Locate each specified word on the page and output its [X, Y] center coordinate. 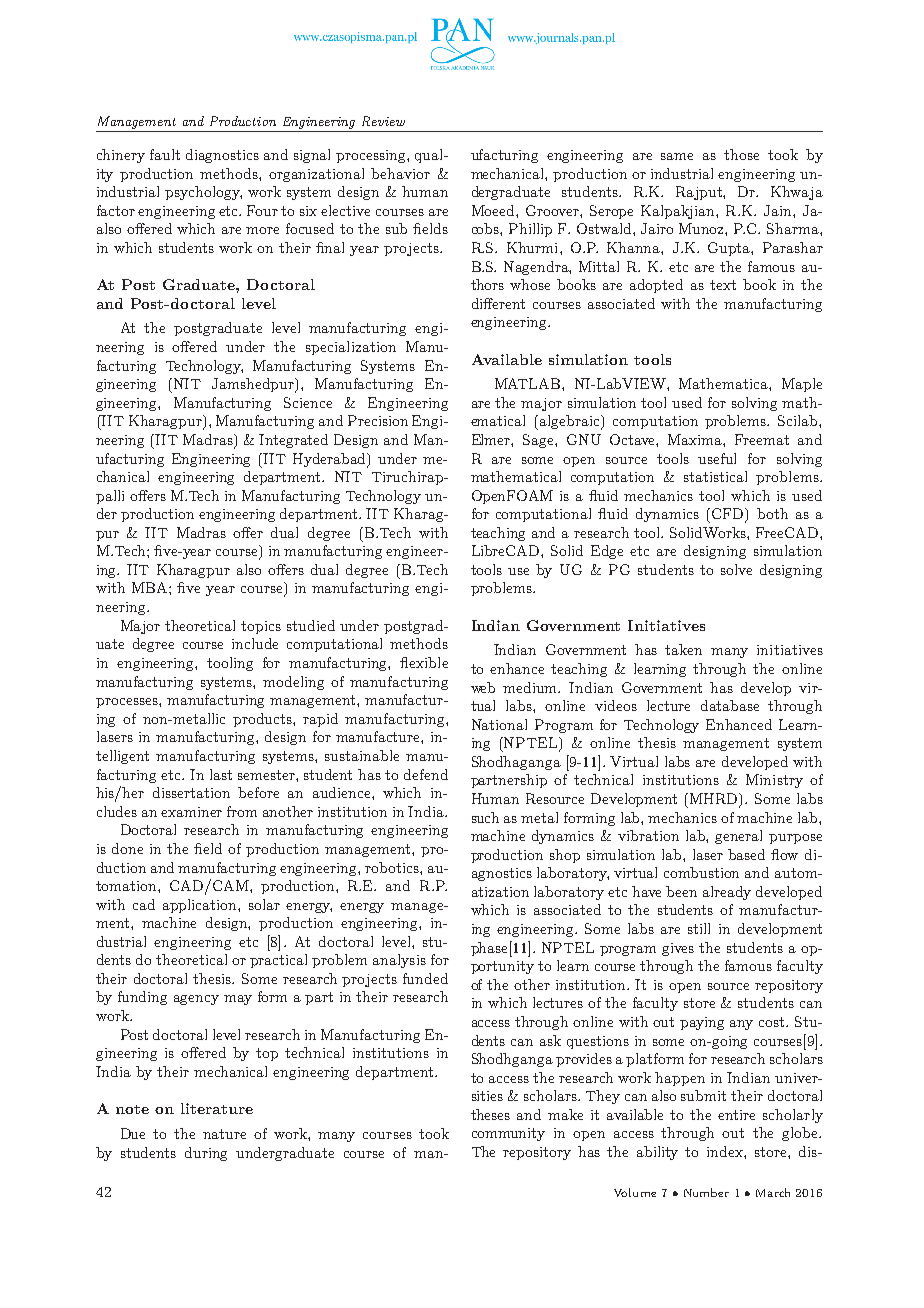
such [485, 817]
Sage [539, 441]
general [738, 837]
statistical [715, 476]
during [206, 1154]
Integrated [293, 441]
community [508, 1134]
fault [165, 154]
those [741, 154]
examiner [191, 812]
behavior [400, 173]
